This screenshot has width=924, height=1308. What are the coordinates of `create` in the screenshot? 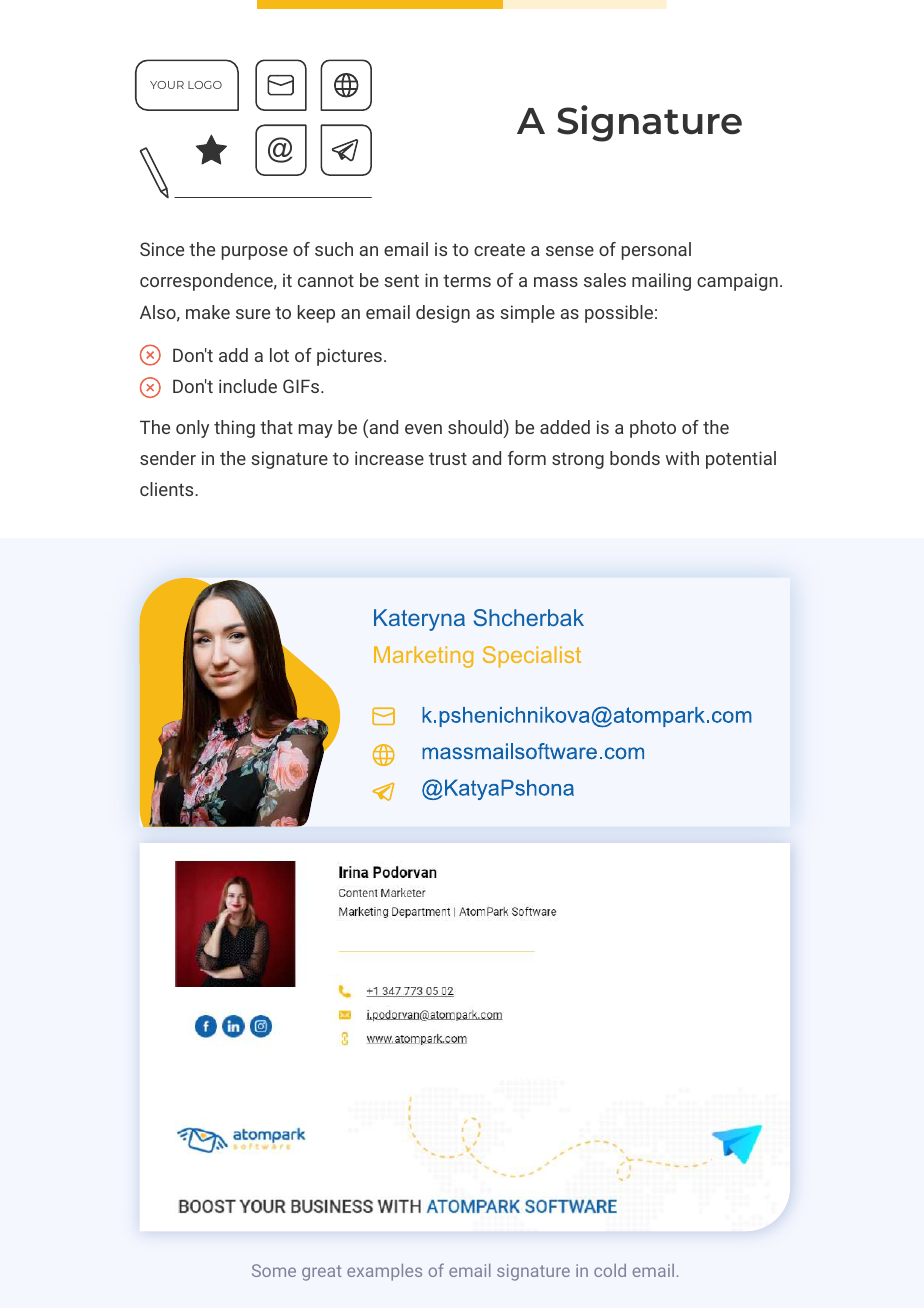 It's located at (499, 250).
